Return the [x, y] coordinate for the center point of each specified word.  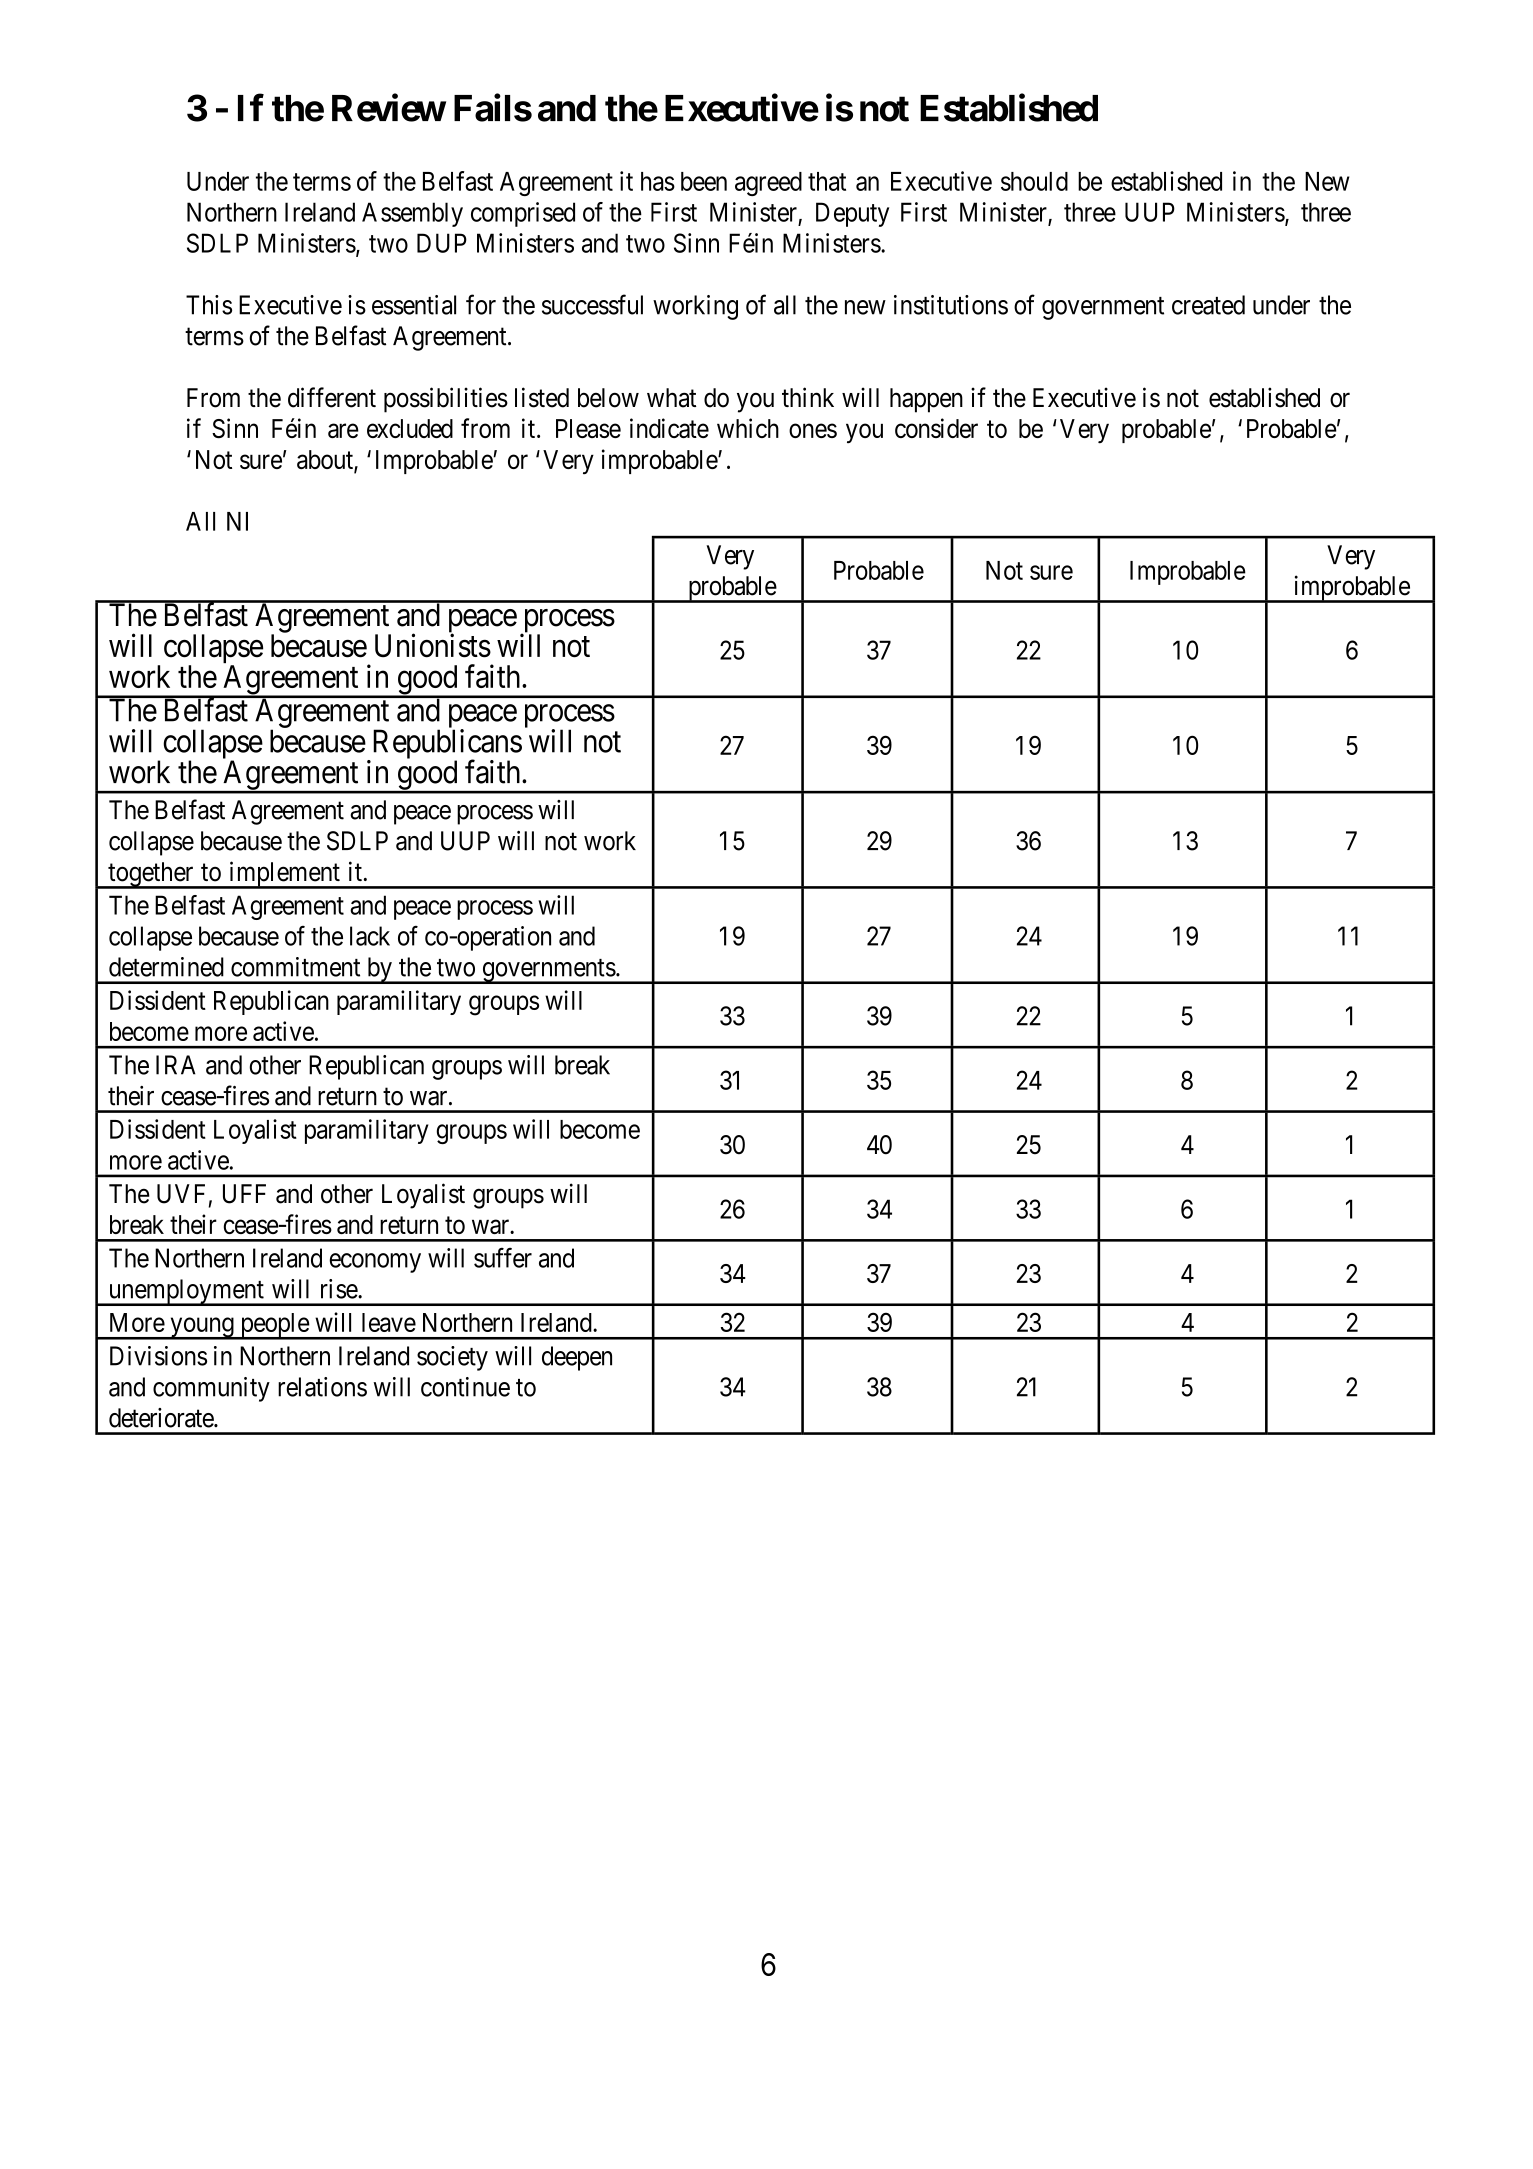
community [211, 1389]
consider [936, 428]
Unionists [433, 645]
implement [284, 875]
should [1034, 181]
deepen [577, 1358]
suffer [503, 1258]
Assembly [412, 214]
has [658, 181]
